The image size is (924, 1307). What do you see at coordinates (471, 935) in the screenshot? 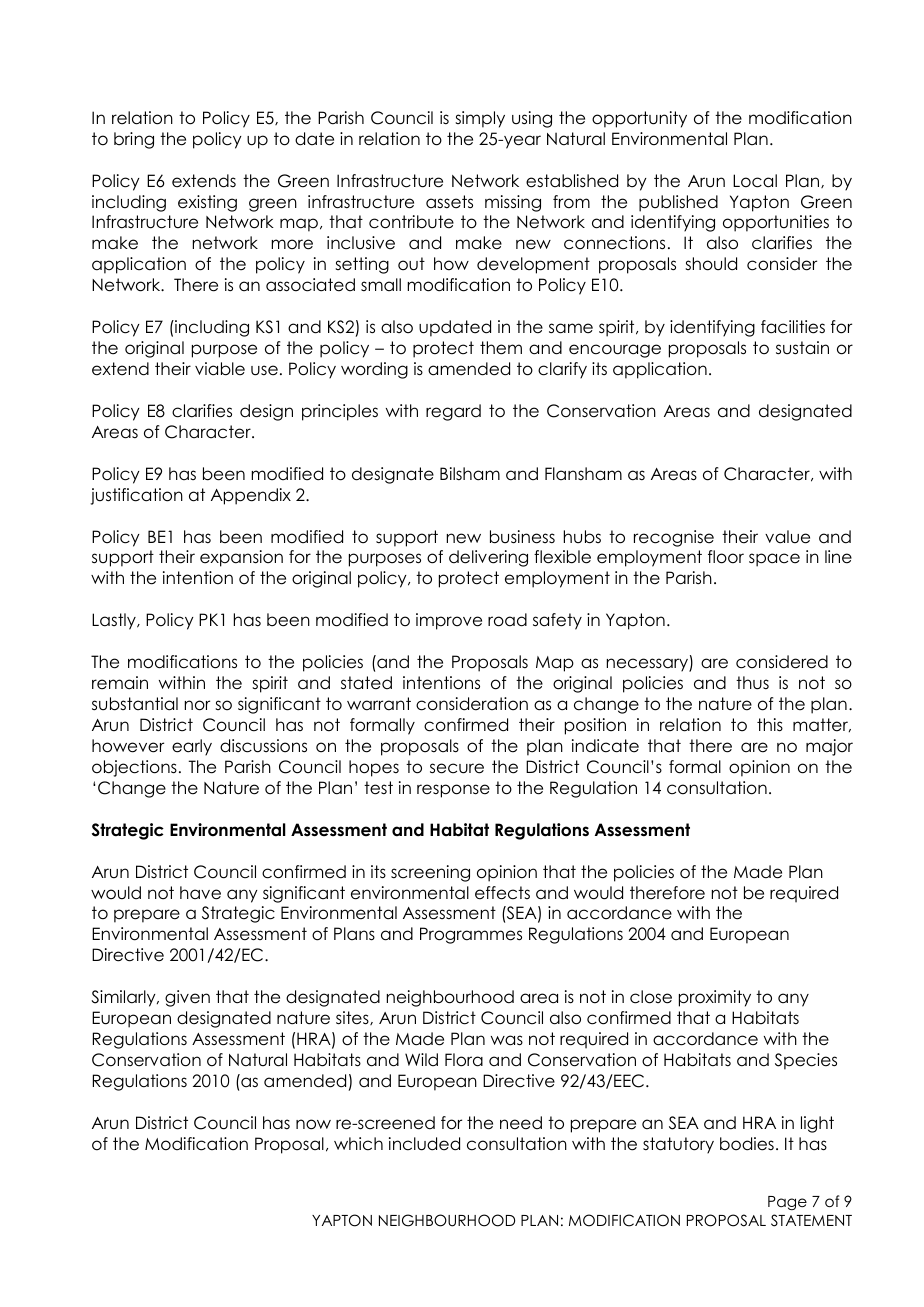
I see `Programmes` at bounding box center [471, 935].
